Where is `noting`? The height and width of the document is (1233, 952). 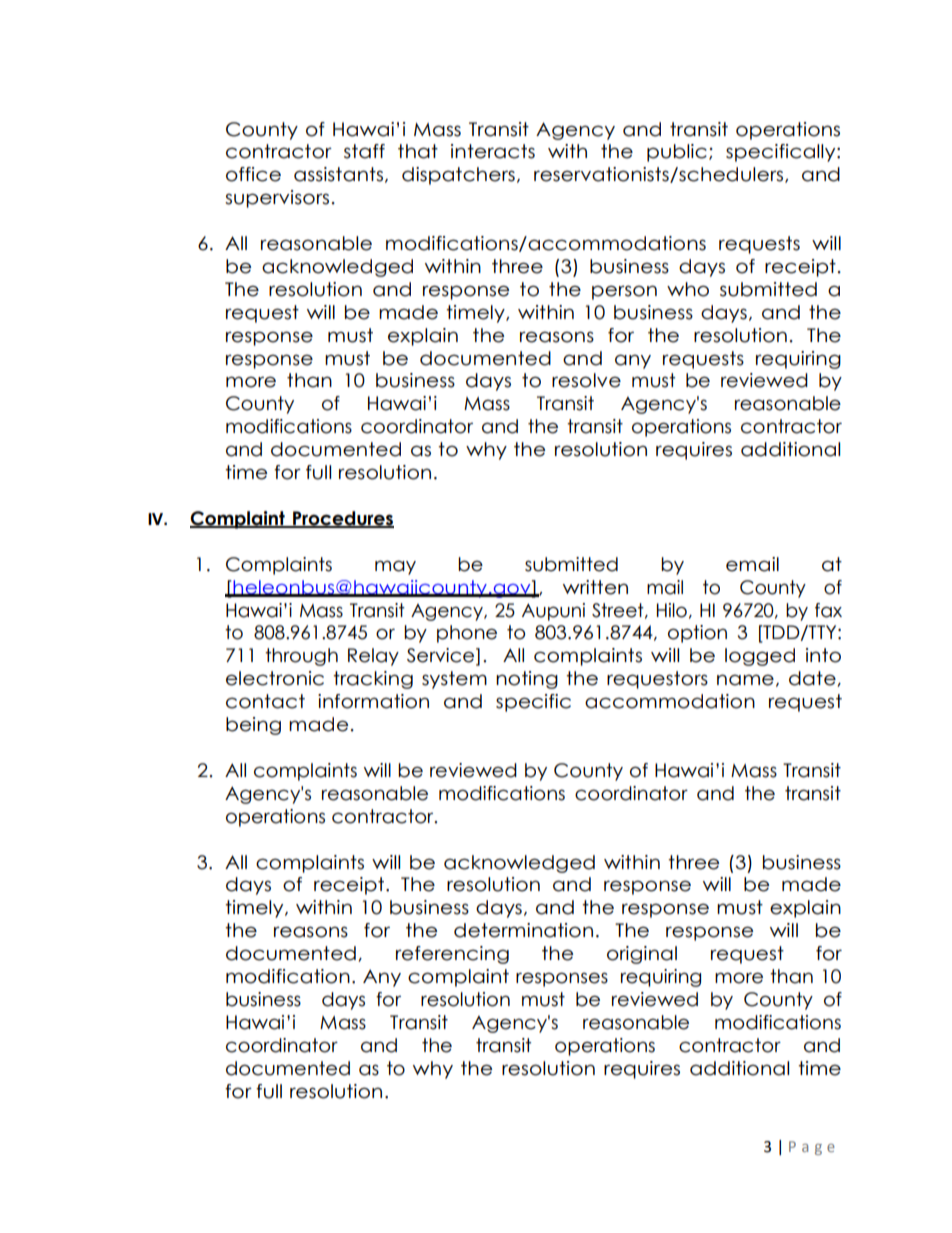
noting is located at coordinates (527, 680).
